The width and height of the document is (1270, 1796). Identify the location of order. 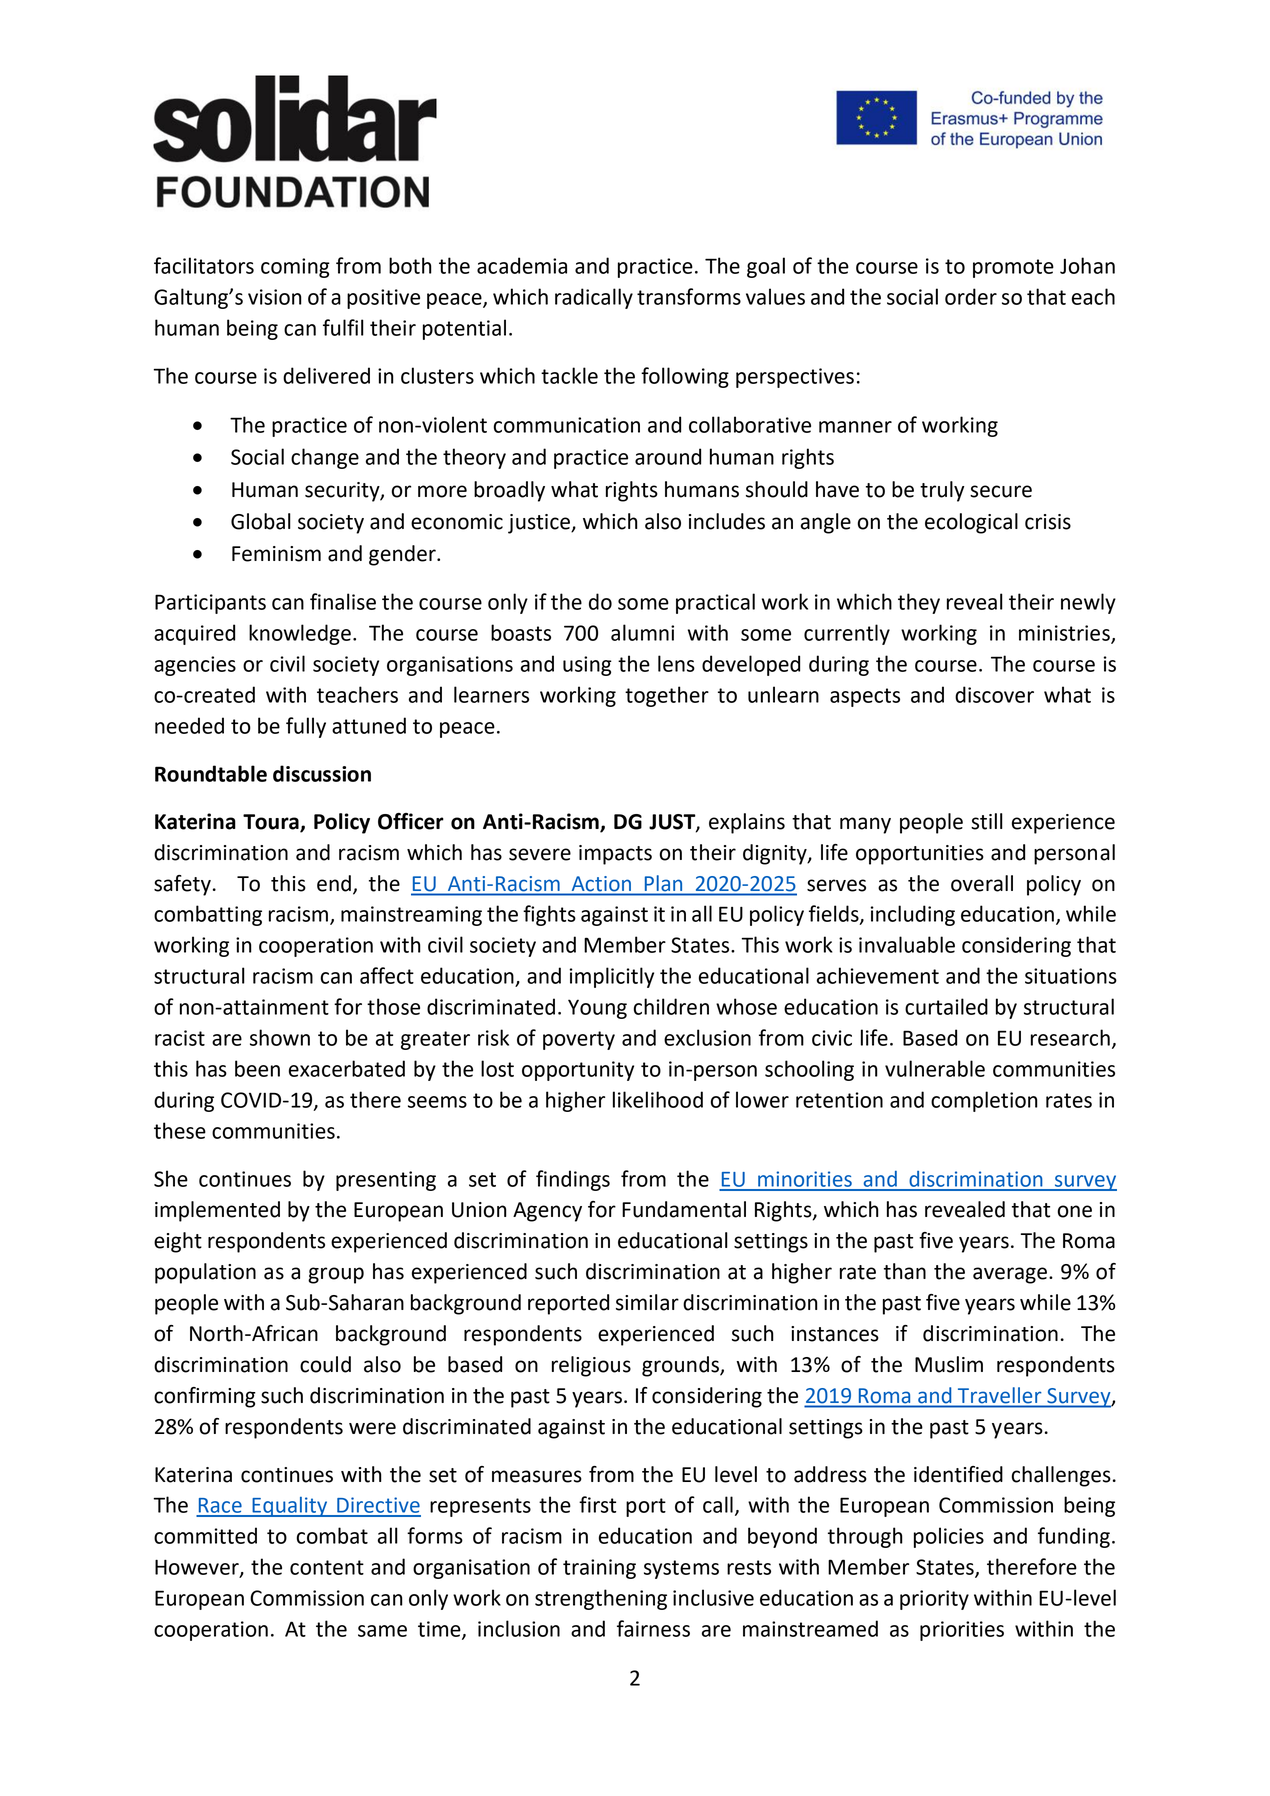
(971, 296).
